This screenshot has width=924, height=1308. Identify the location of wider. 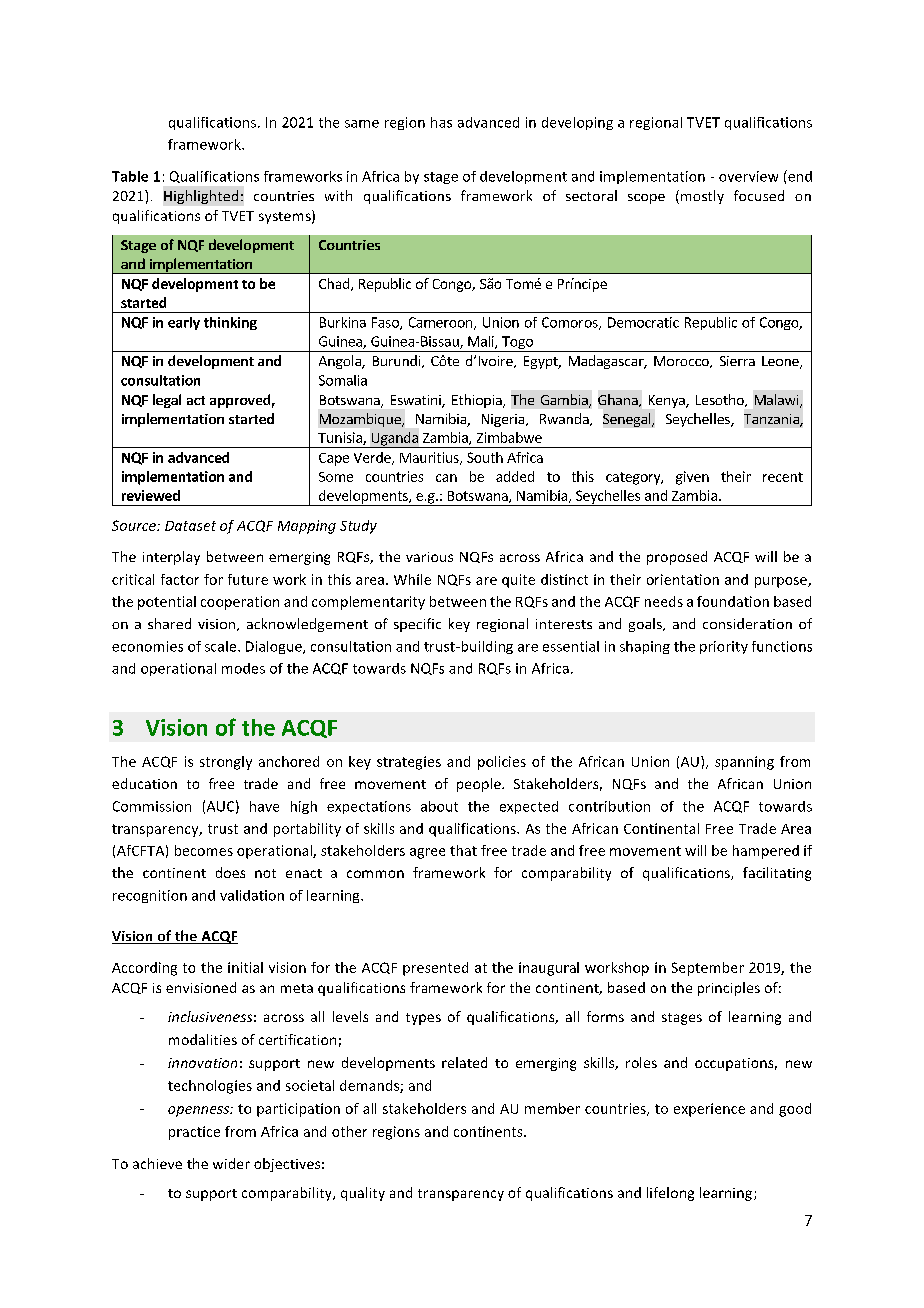
(231, 1163).
